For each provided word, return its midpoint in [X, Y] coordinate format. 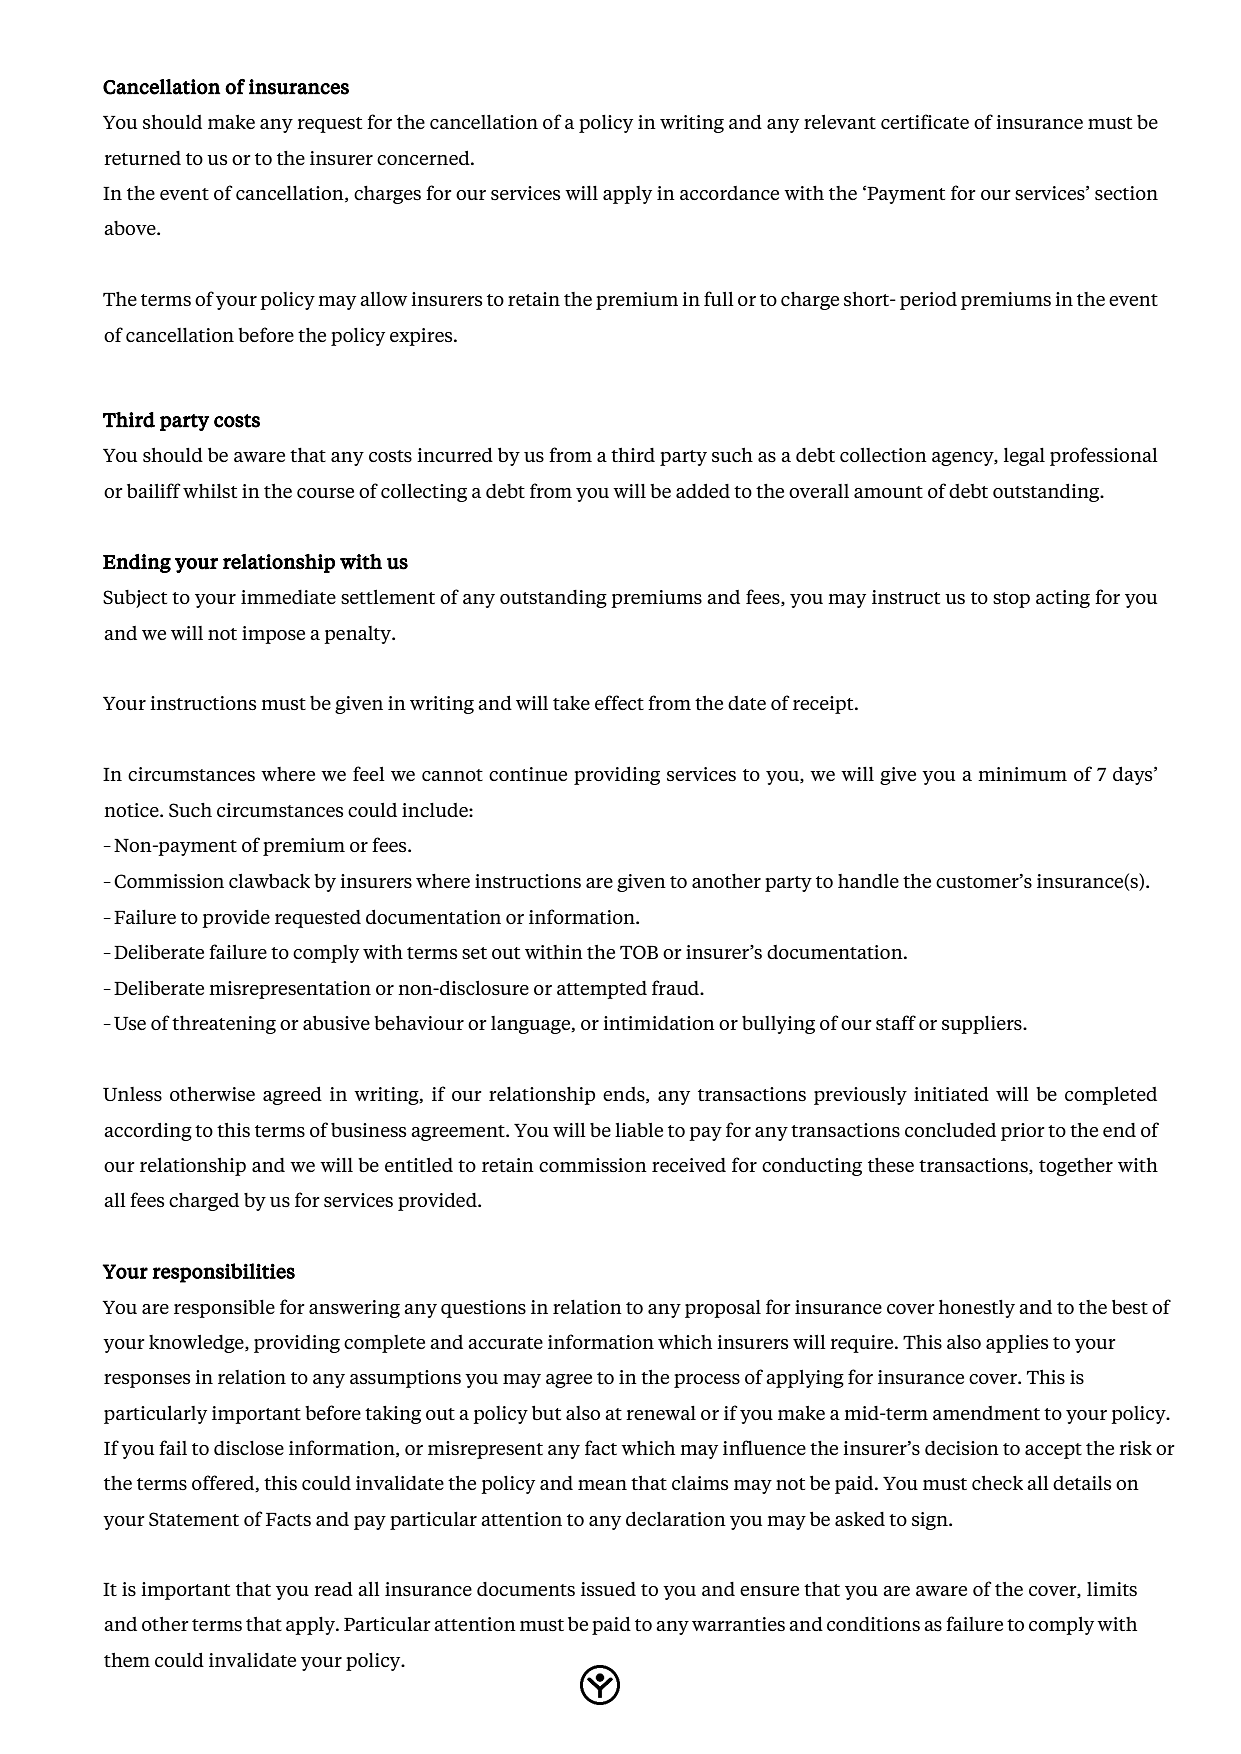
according [148, 1132]
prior [1023, 1132]
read [333, 1589]
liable [639, 1130]
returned [142, 158]
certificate [925, 121]
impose [273, 635]
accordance [729, 193]
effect [619, 702]
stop [1011, 600]
